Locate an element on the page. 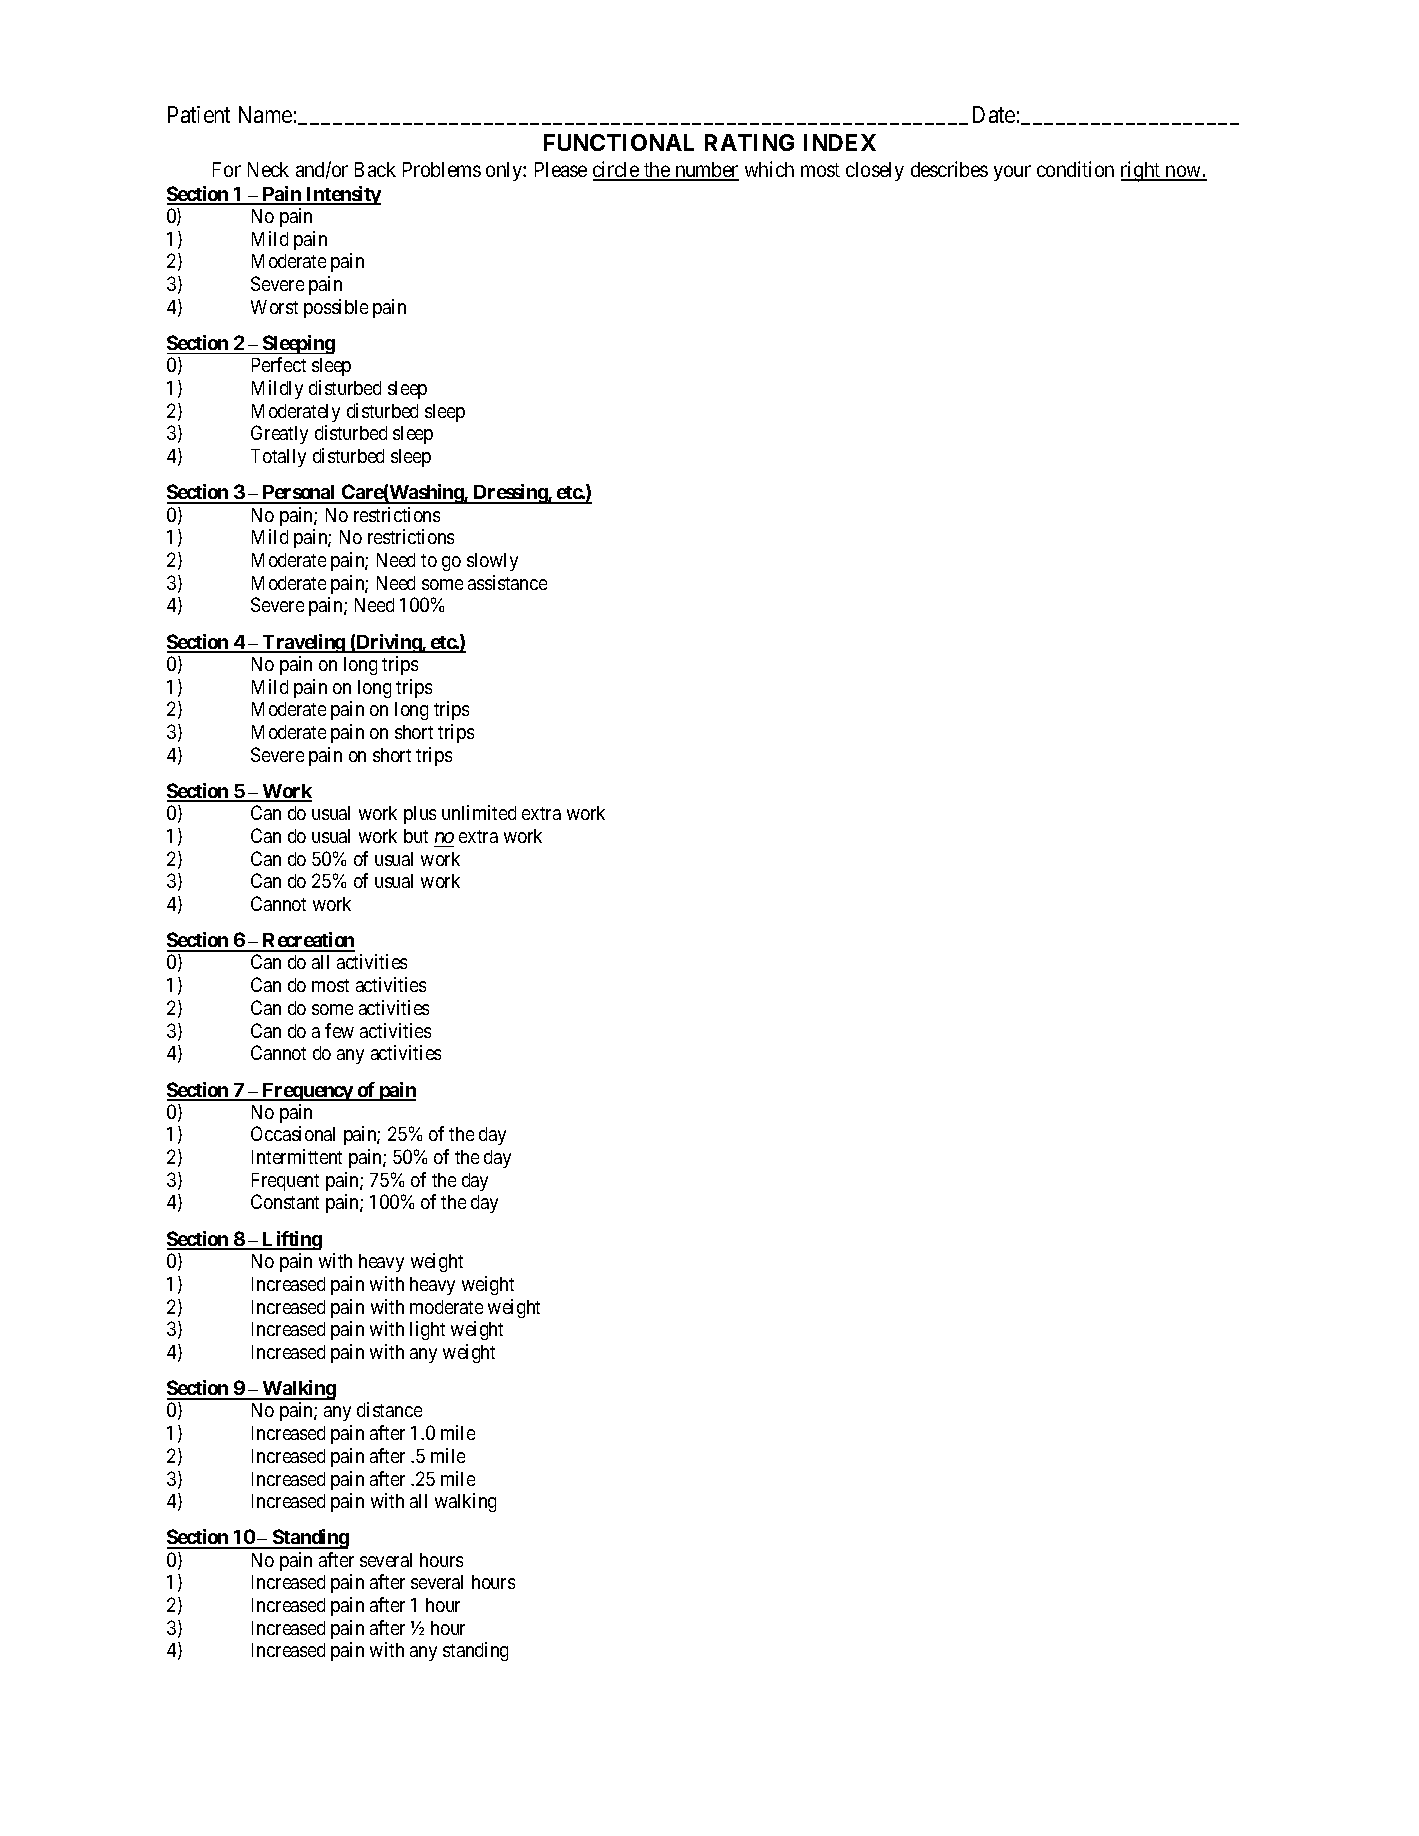 The width and height of the document is (1419, 1836). few is located at coordinates (339, 1030).
